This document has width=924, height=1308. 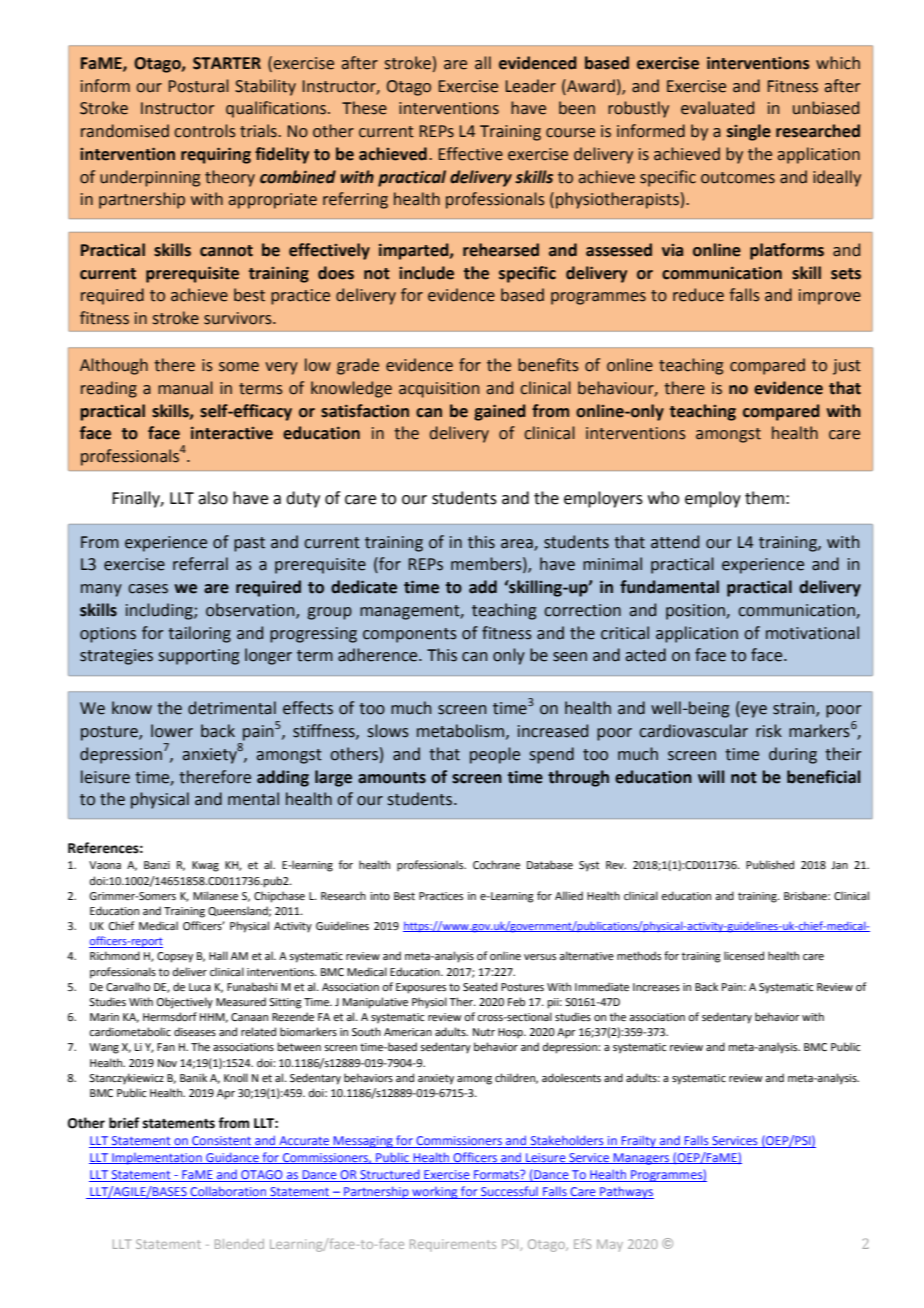 I want to click on Collaboration, so click(x=228, y=1192).
